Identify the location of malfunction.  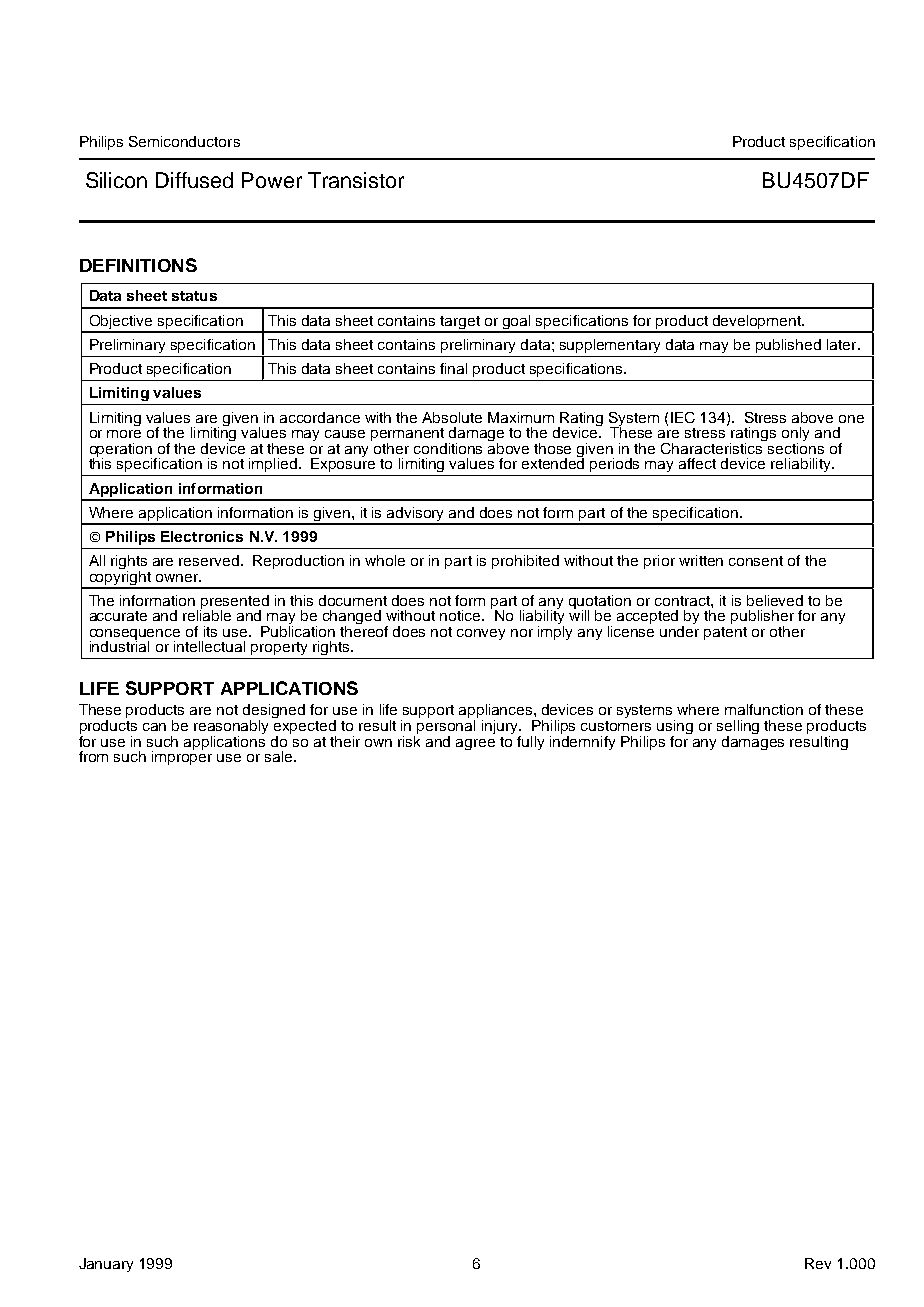
(764, 709).
